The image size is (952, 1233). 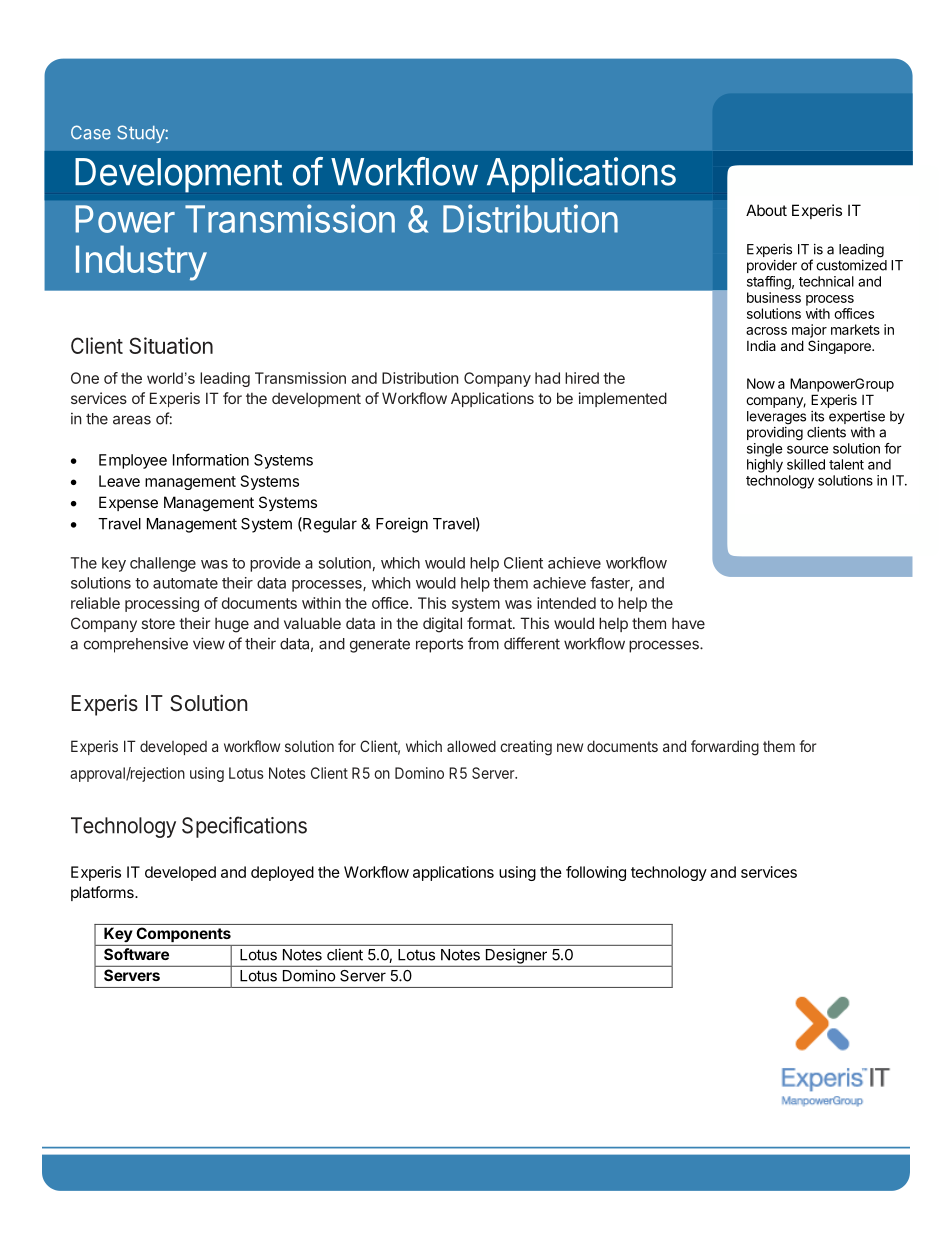 What do you see at coordinates (136, 954) in the screenshot?
I see `Software` at bounding box center [136, 954].
